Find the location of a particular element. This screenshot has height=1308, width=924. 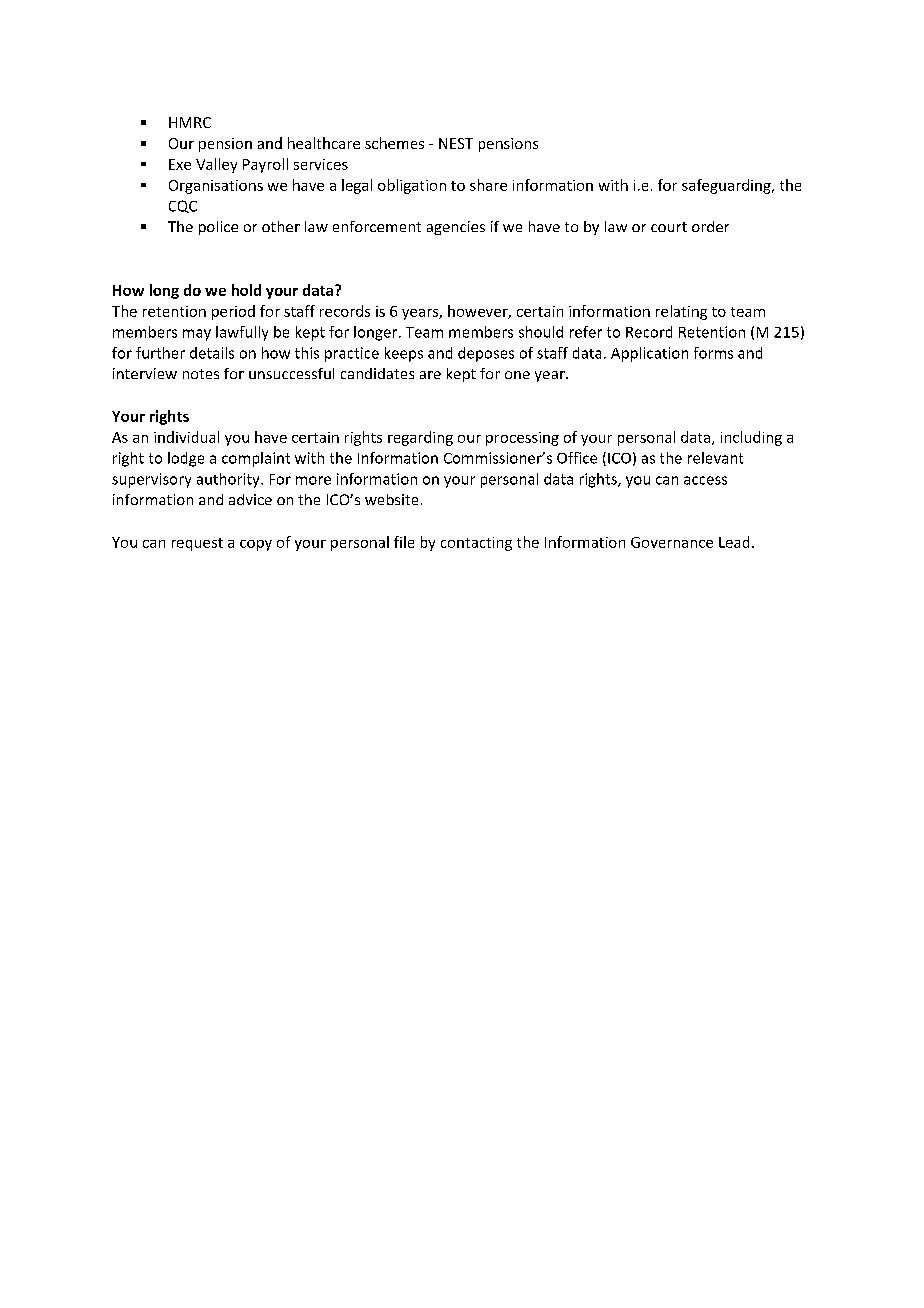

request is located at coordinates (197, 544).
